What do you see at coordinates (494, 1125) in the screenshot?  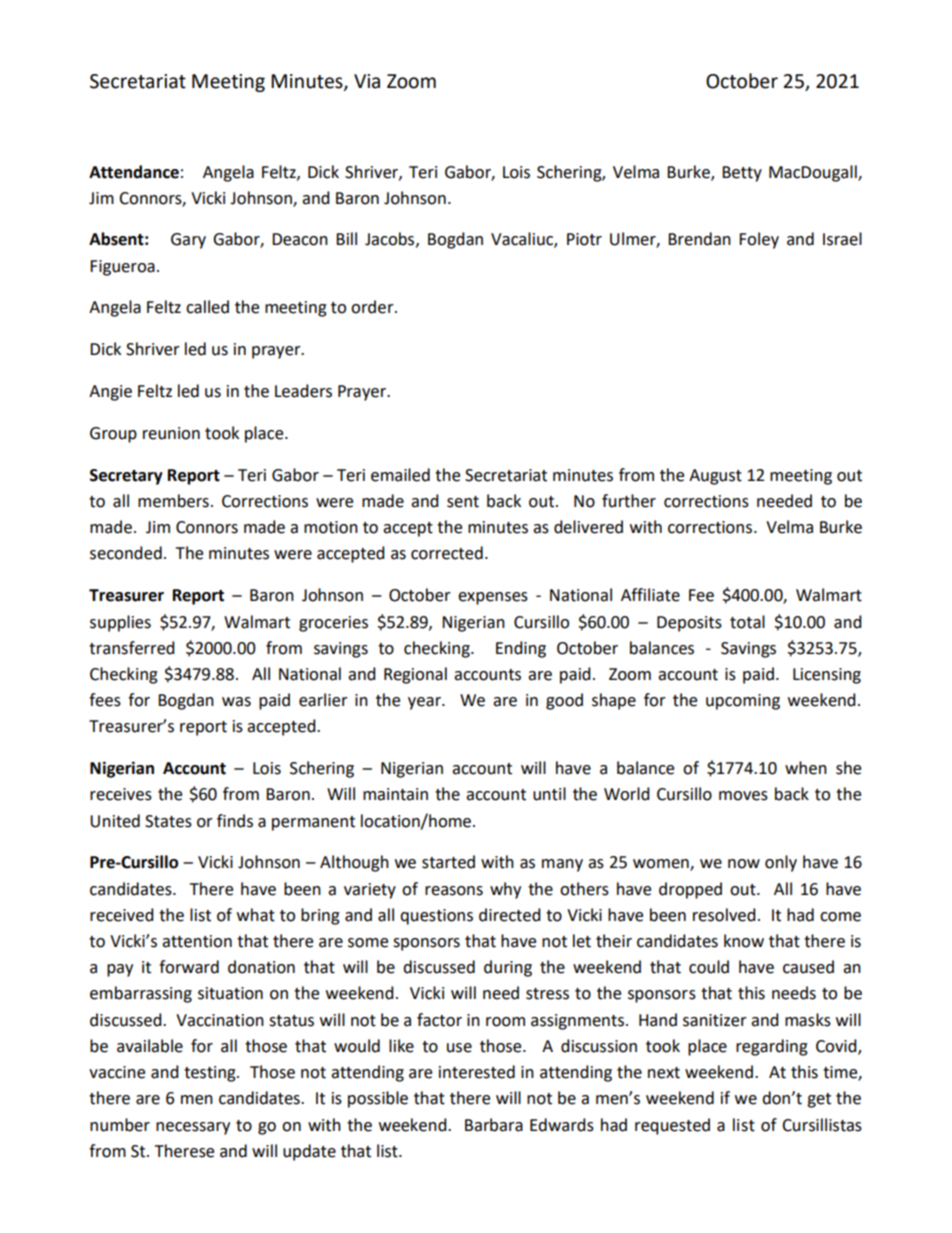 I see `Barbara` at bounding box center [494, 1125].
